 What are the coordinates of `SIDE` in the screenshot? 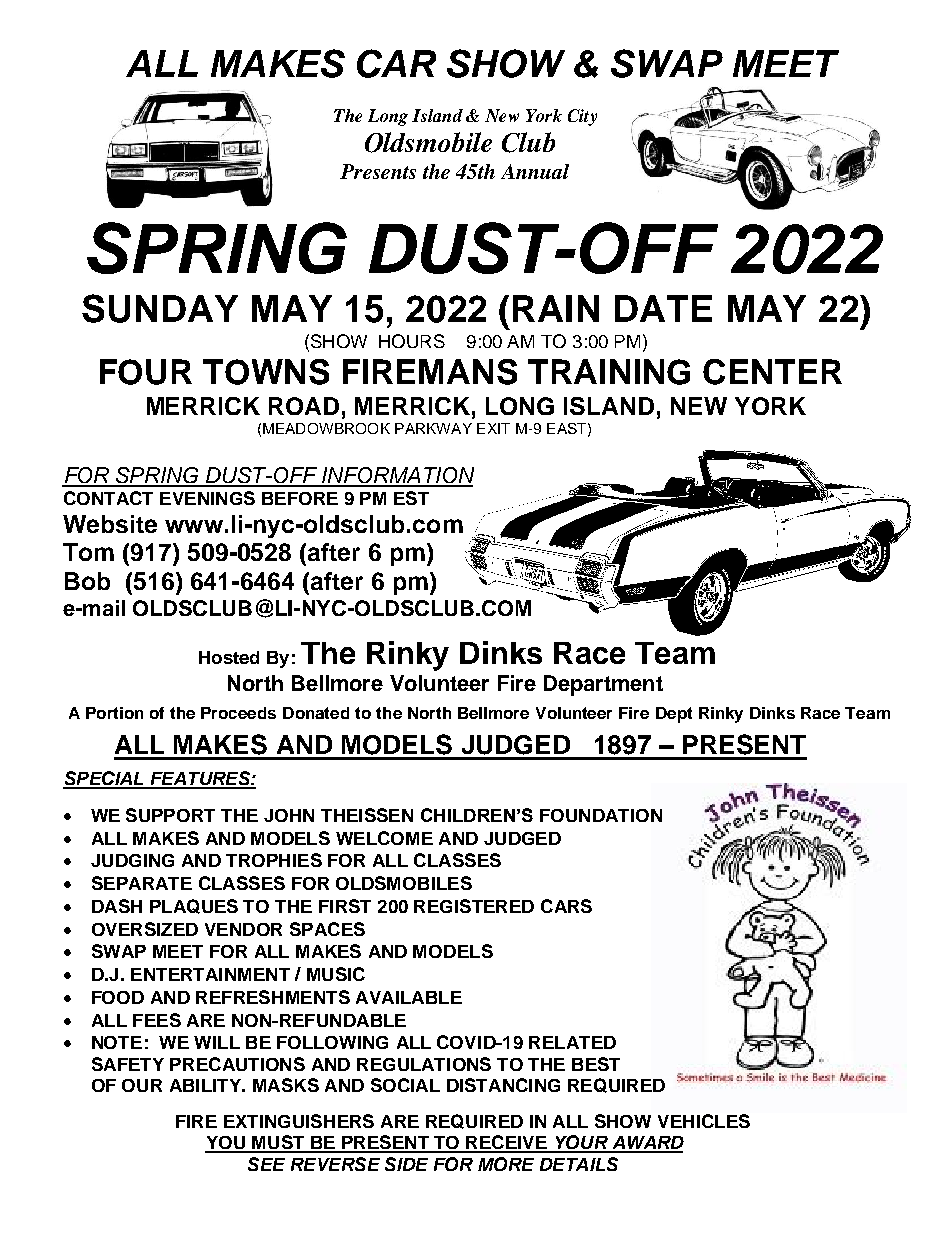 It's located at (406, 1164).
